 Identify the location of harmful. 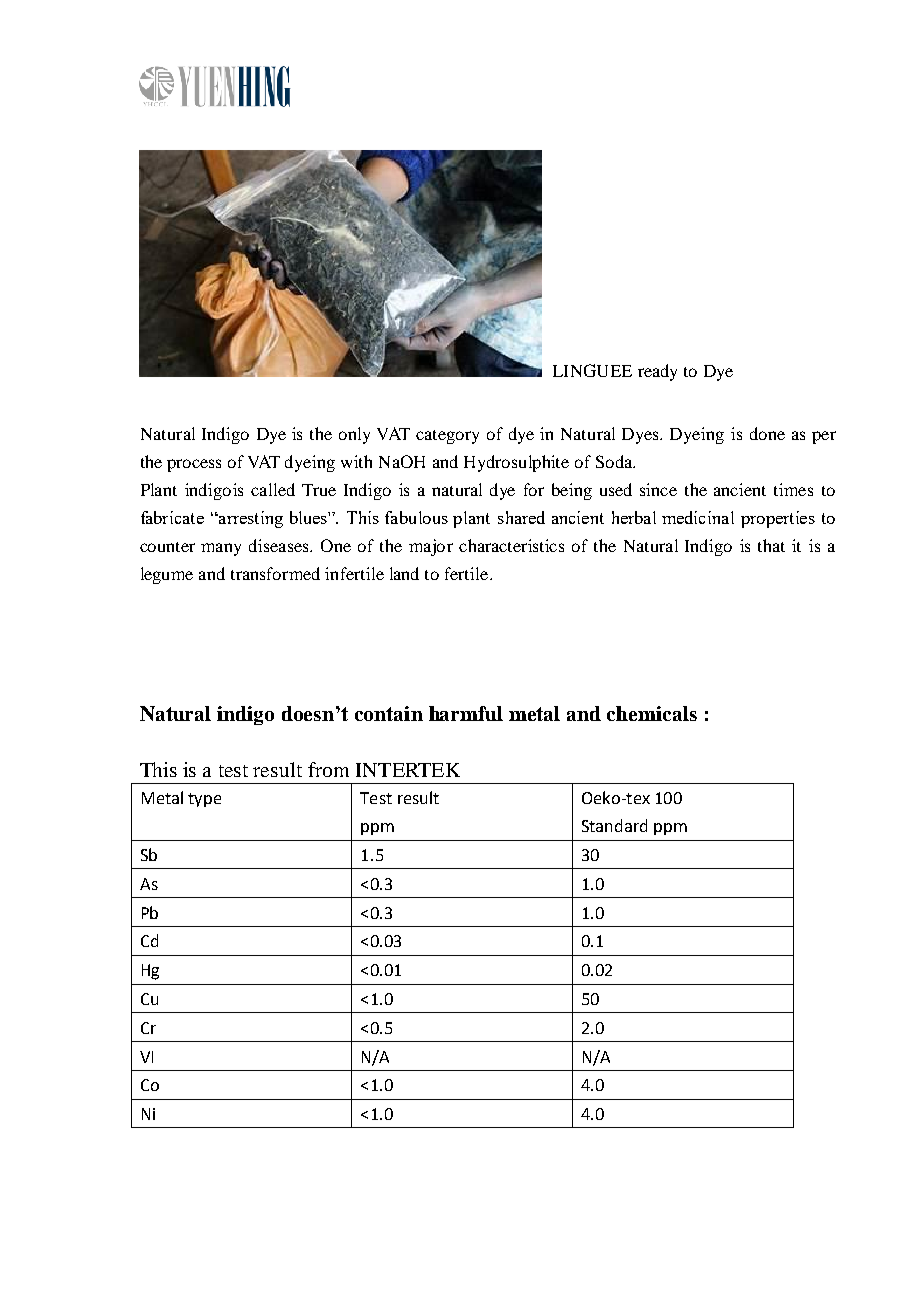
(466, 713).
